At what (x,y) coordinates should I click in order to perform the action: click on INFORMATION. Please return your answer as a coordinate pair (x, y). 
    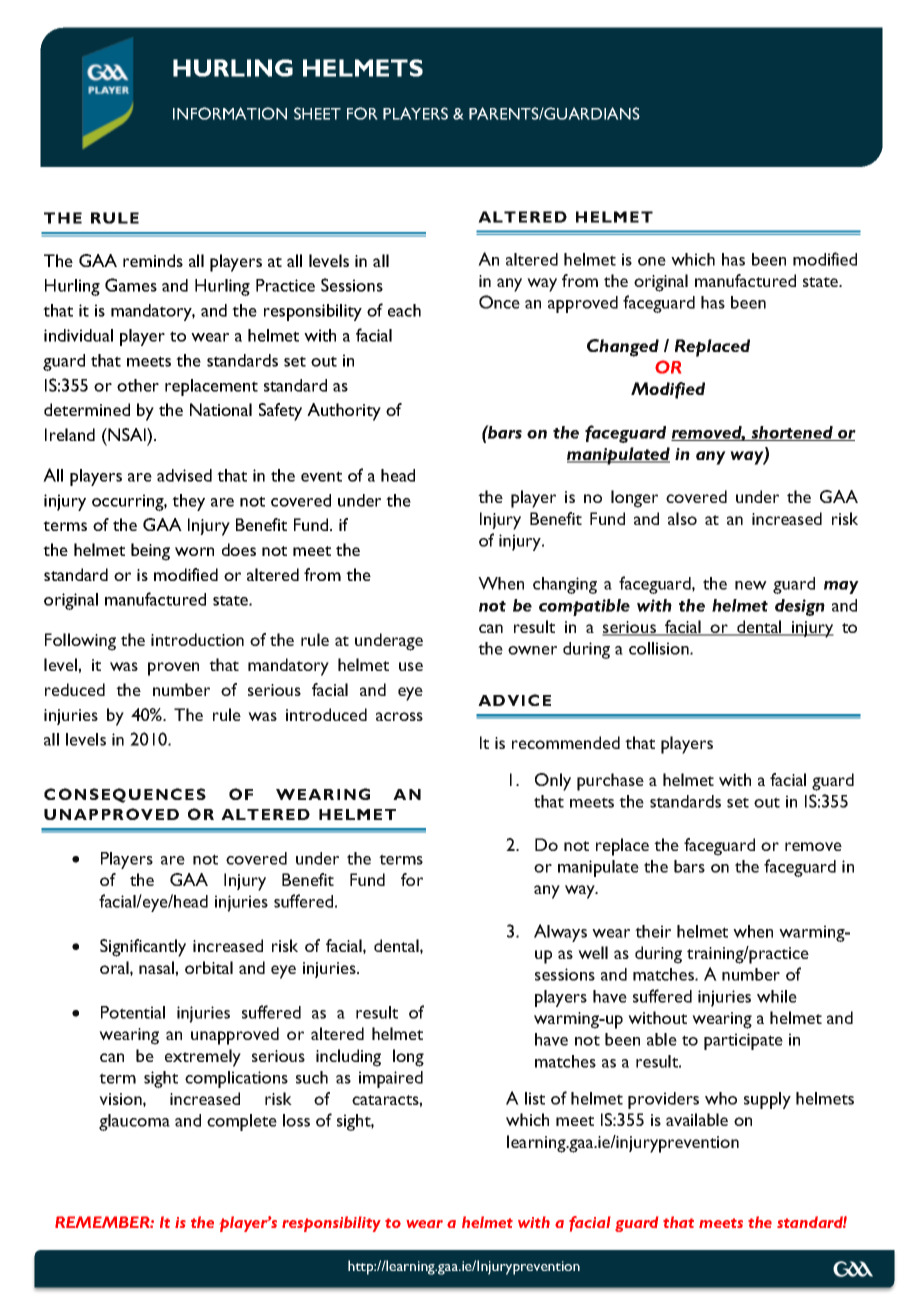
    Looking at the image, I should click on (230, 113).
